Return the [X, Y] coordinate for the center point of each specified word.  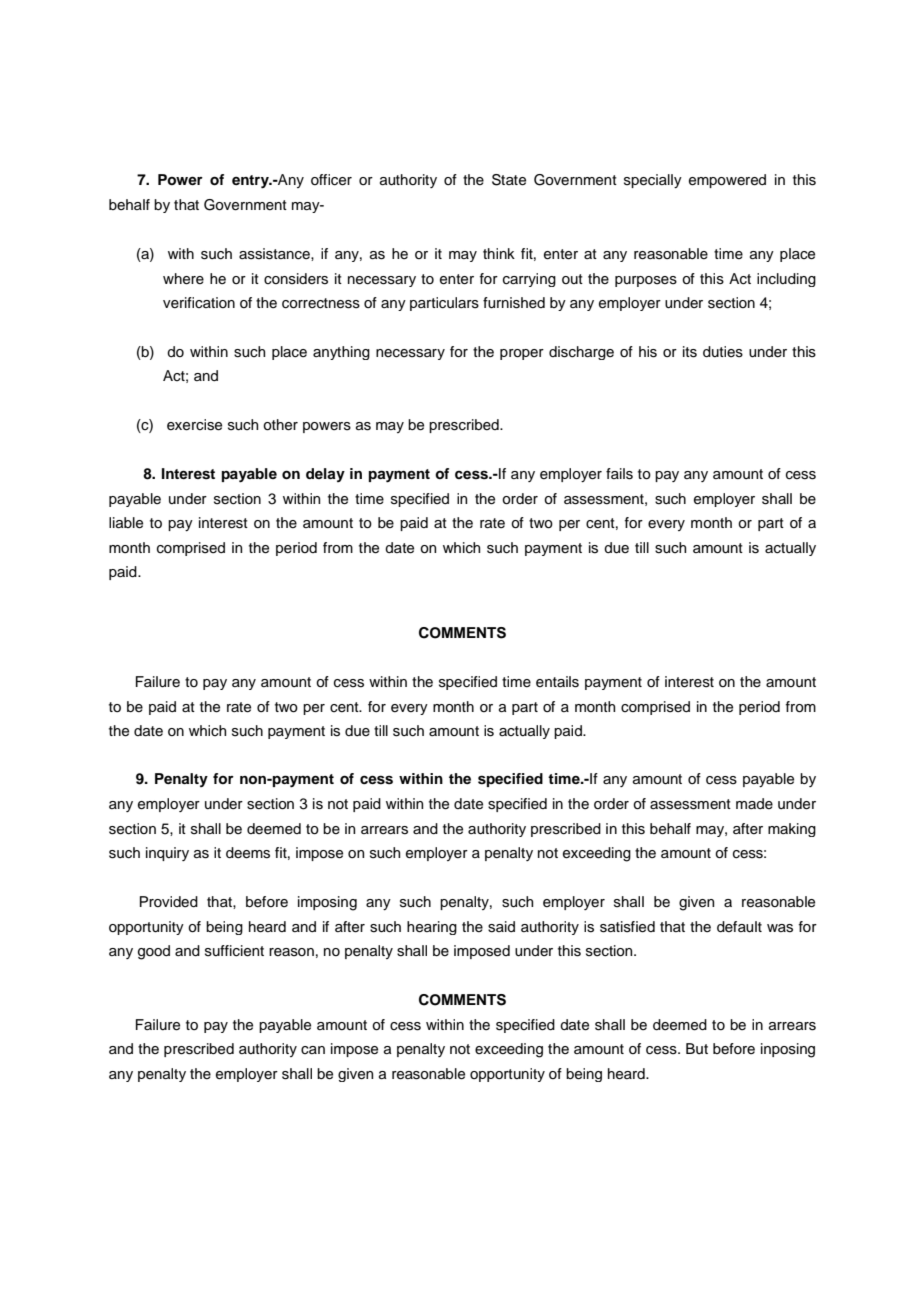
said [501, 927]
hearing [432, 928]
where [183, 279]
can [313, 1050]
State [509, 180]
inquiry [167, 854]
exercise [194, 425]
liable [126, 523]
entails [557, 682]
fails [619, 474]
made [754, 804]
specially [653, 181]
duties [723, 352]
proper [522, 354]
